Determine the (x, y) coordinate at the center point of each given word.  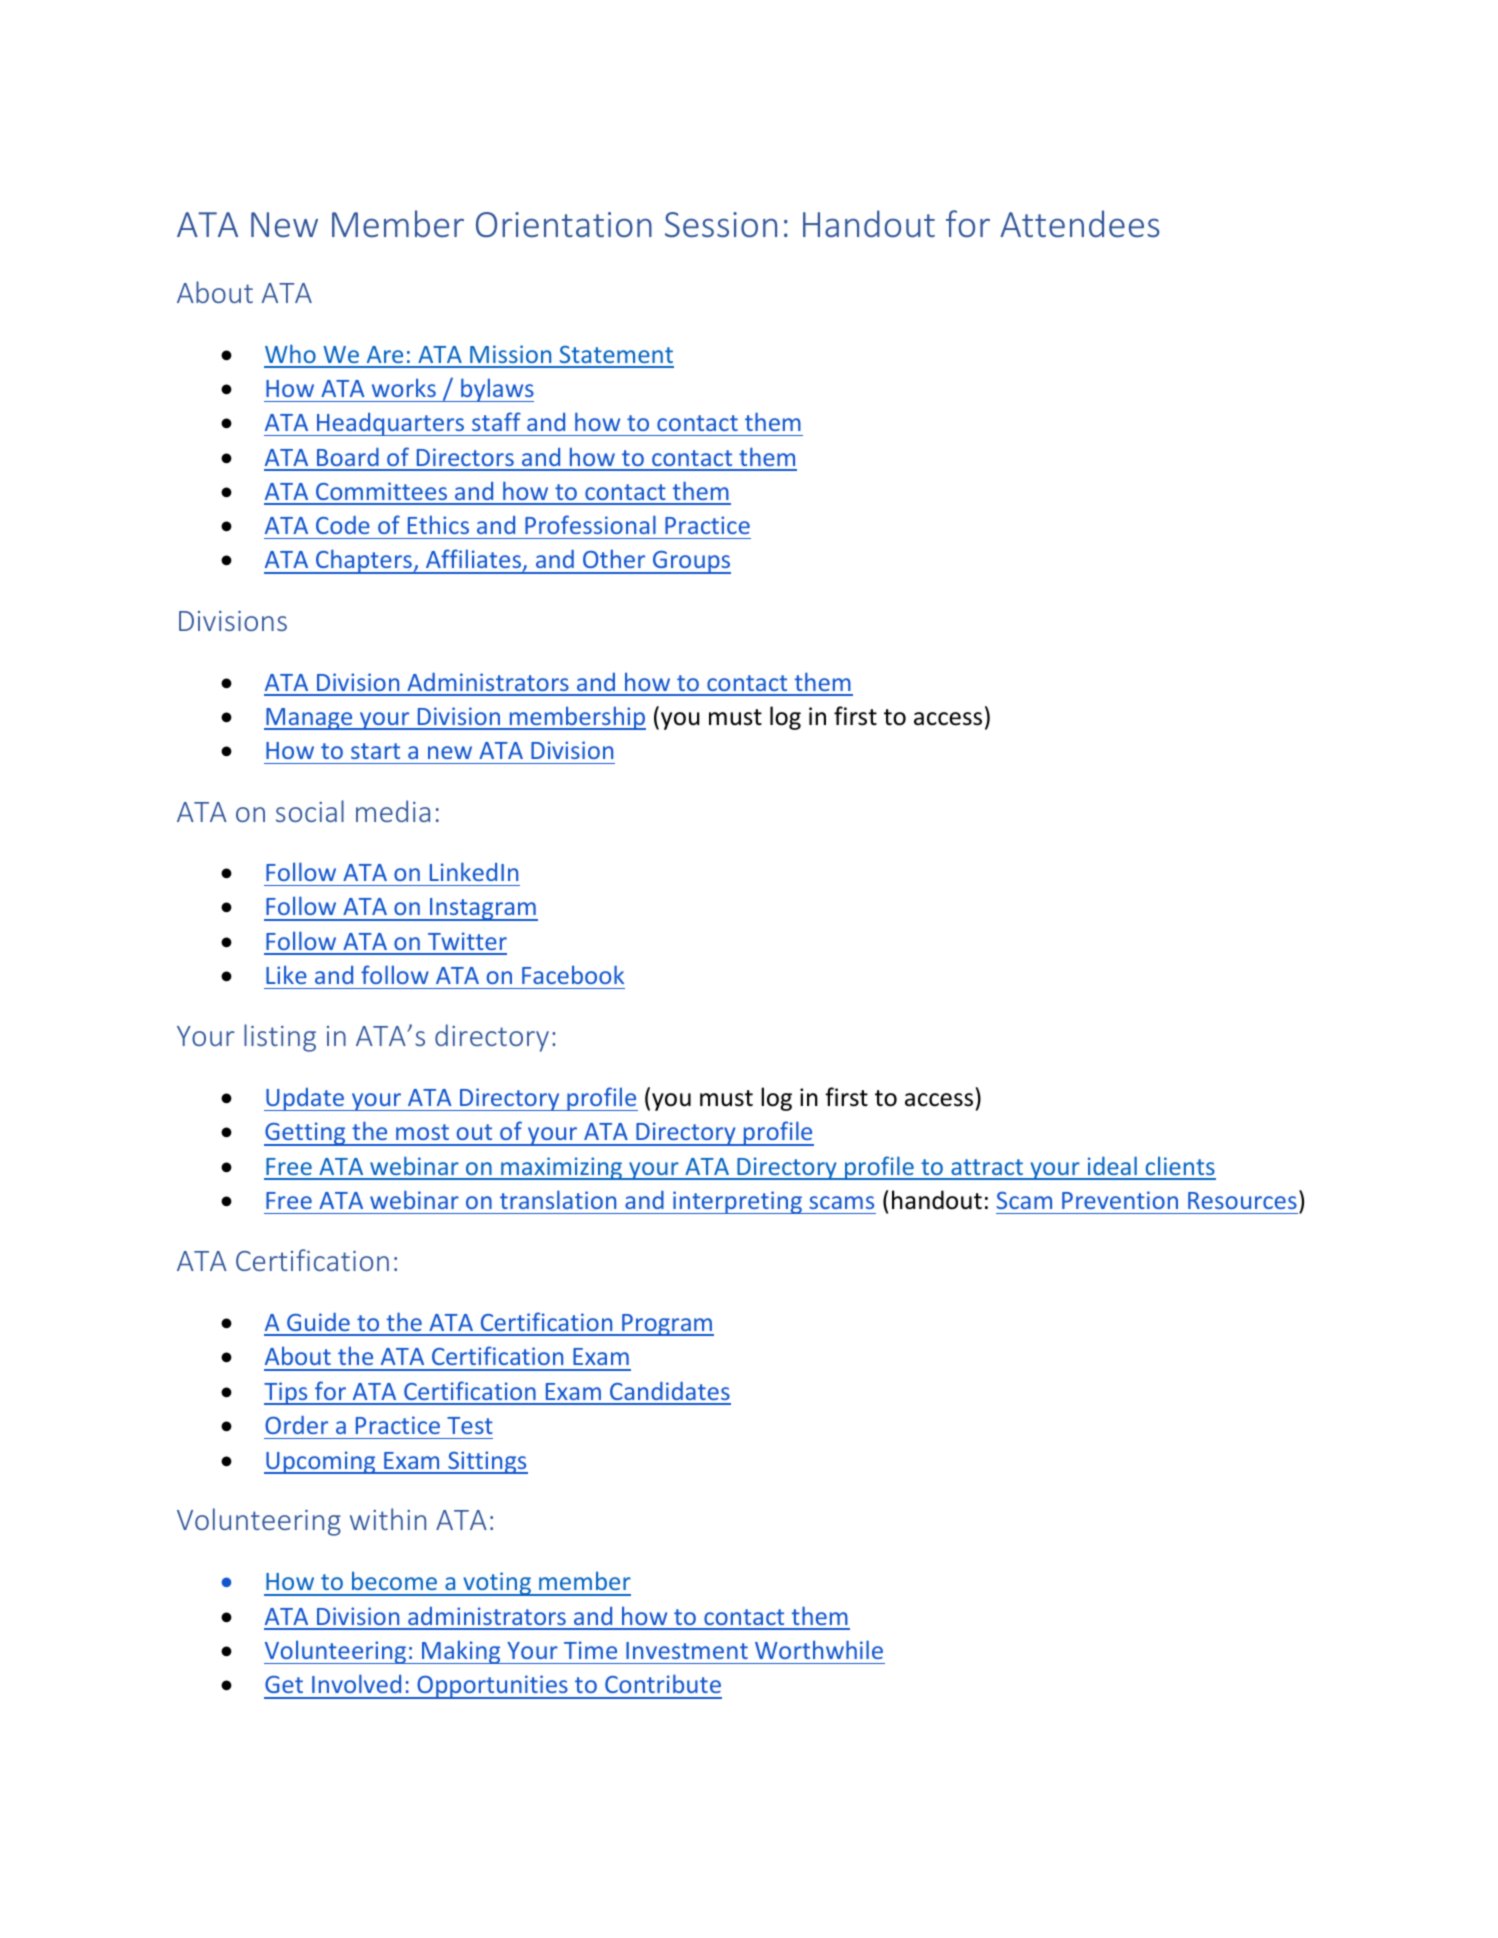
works (404, 387)
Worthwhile (819, 1649)
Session (721, 225)
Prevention (1120, 1200)
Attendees (1079, 224)
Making (461, 1652)
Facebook (573, 974)
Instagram (483, 909)
